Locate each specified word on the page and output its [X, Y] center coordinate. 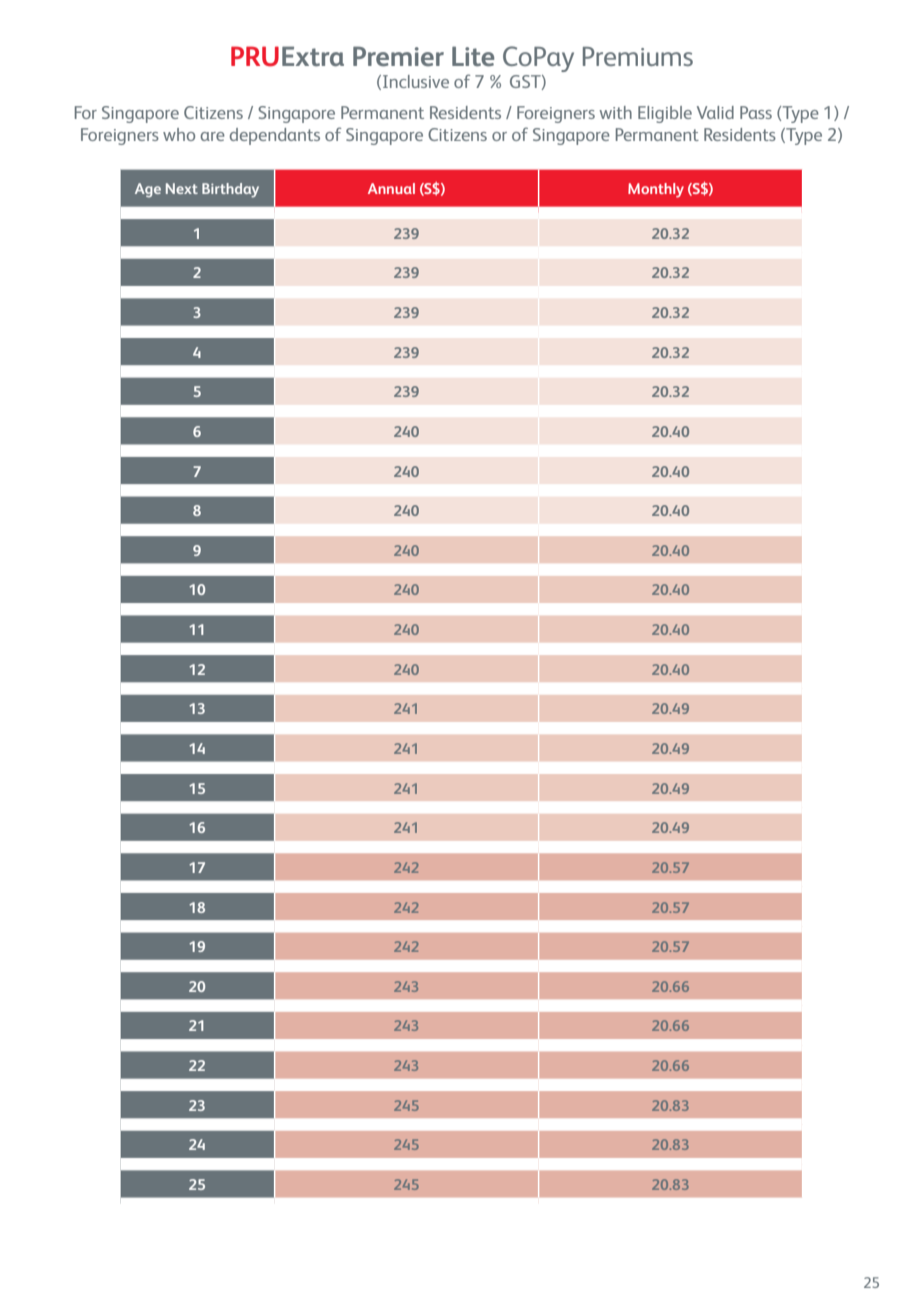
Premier [398, 56]
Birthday [230, 190]
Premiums [638, 56]
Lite [473, 56]
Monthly [656, 190]
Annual [391, 188]
